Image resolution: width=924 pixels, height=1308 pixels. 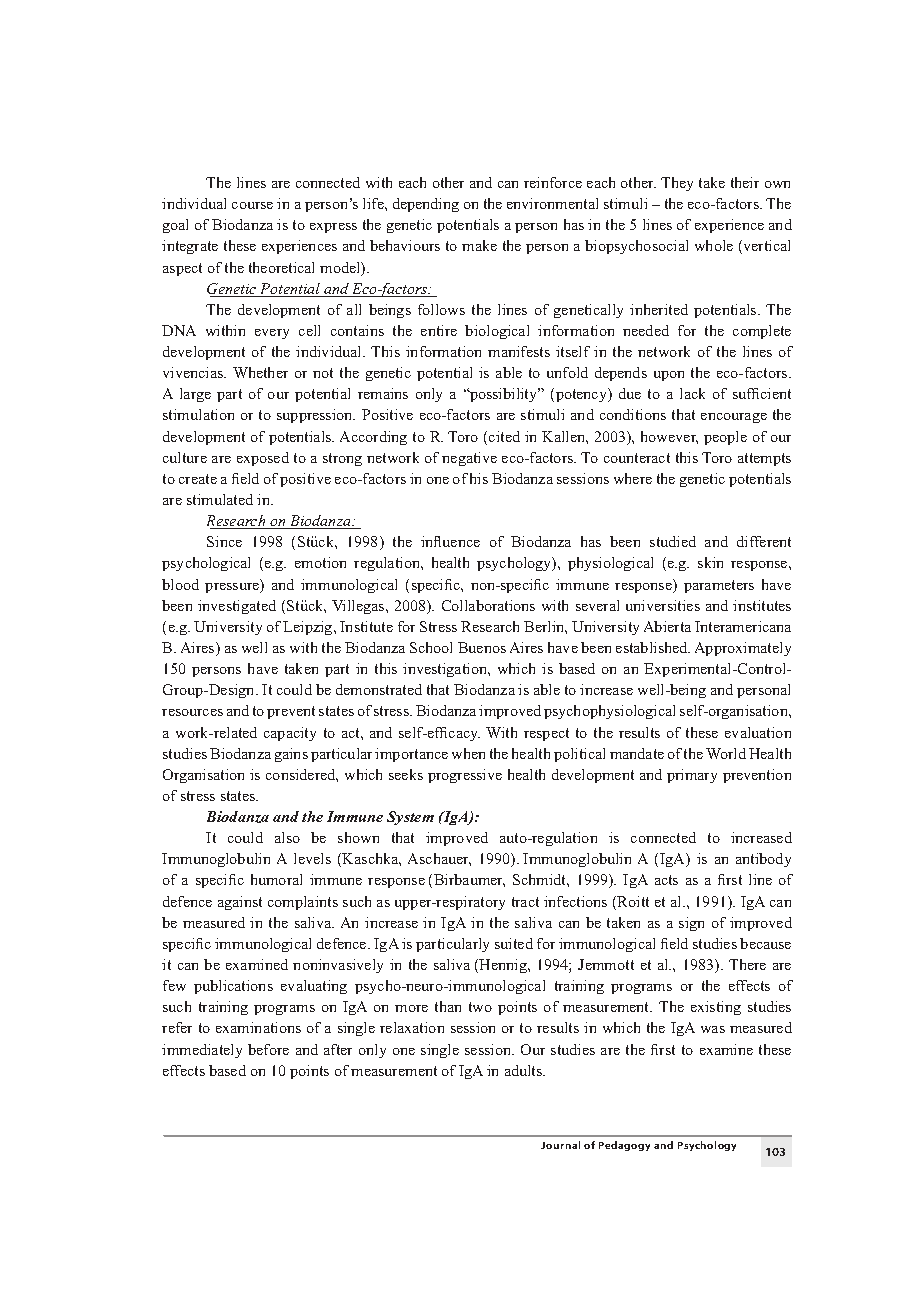 I want to click on universities, so click(x=663, y=605).
